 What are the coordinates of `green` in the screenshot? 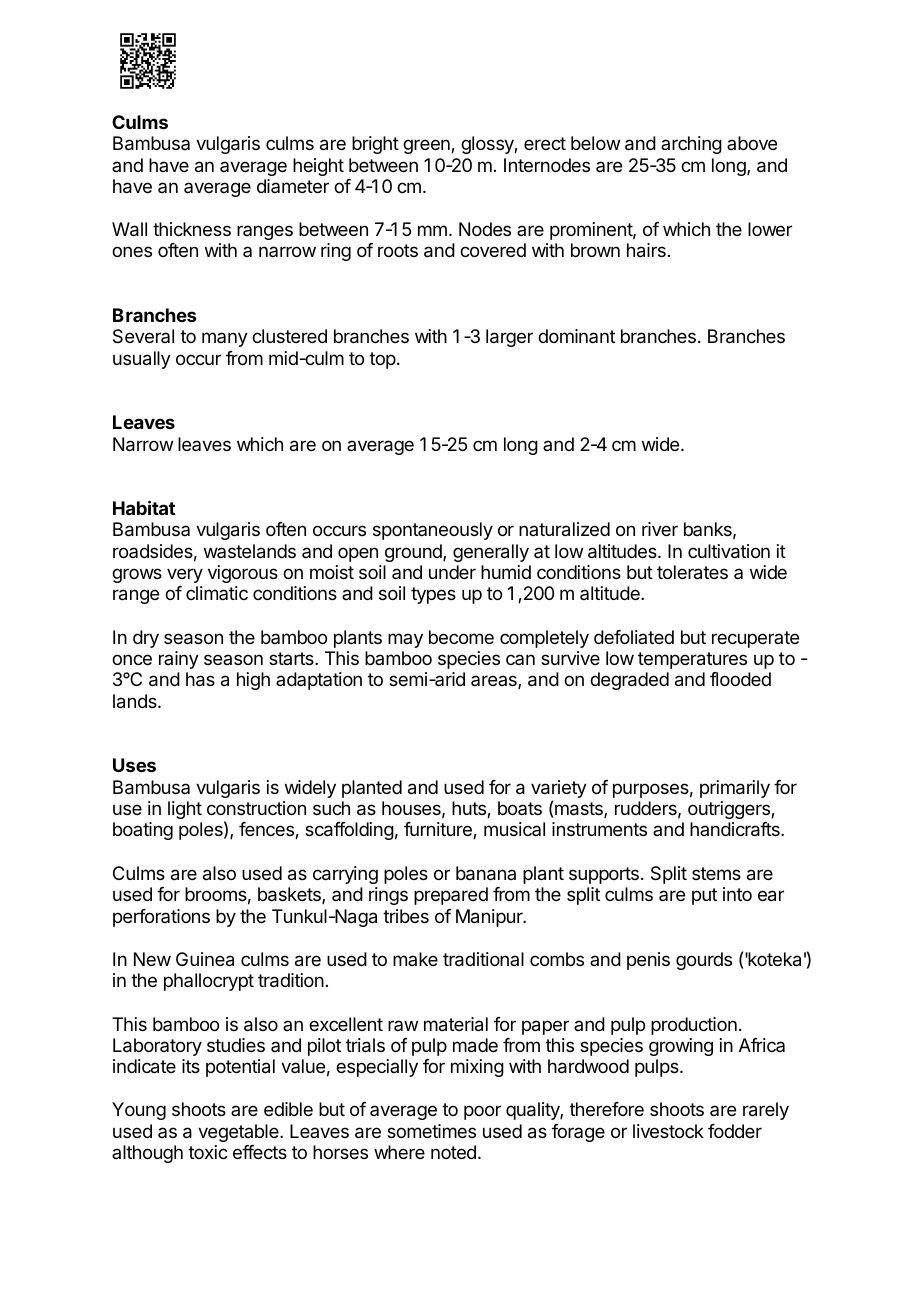 It's located at (427, 146).
